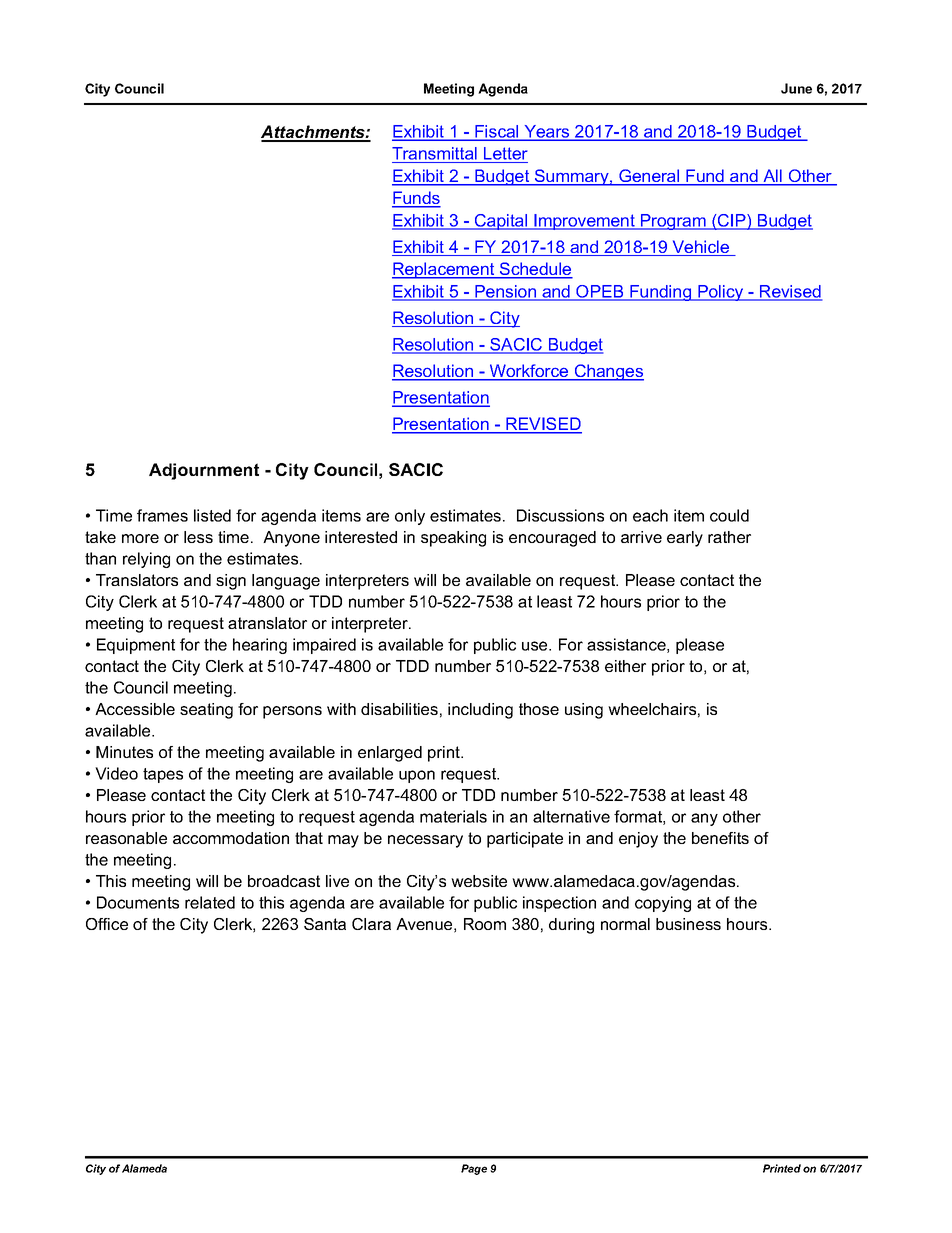 The image size is (952, 1233). Describe the element at coordinates (688, 924) in the screenshot. I see `business` at that location.
